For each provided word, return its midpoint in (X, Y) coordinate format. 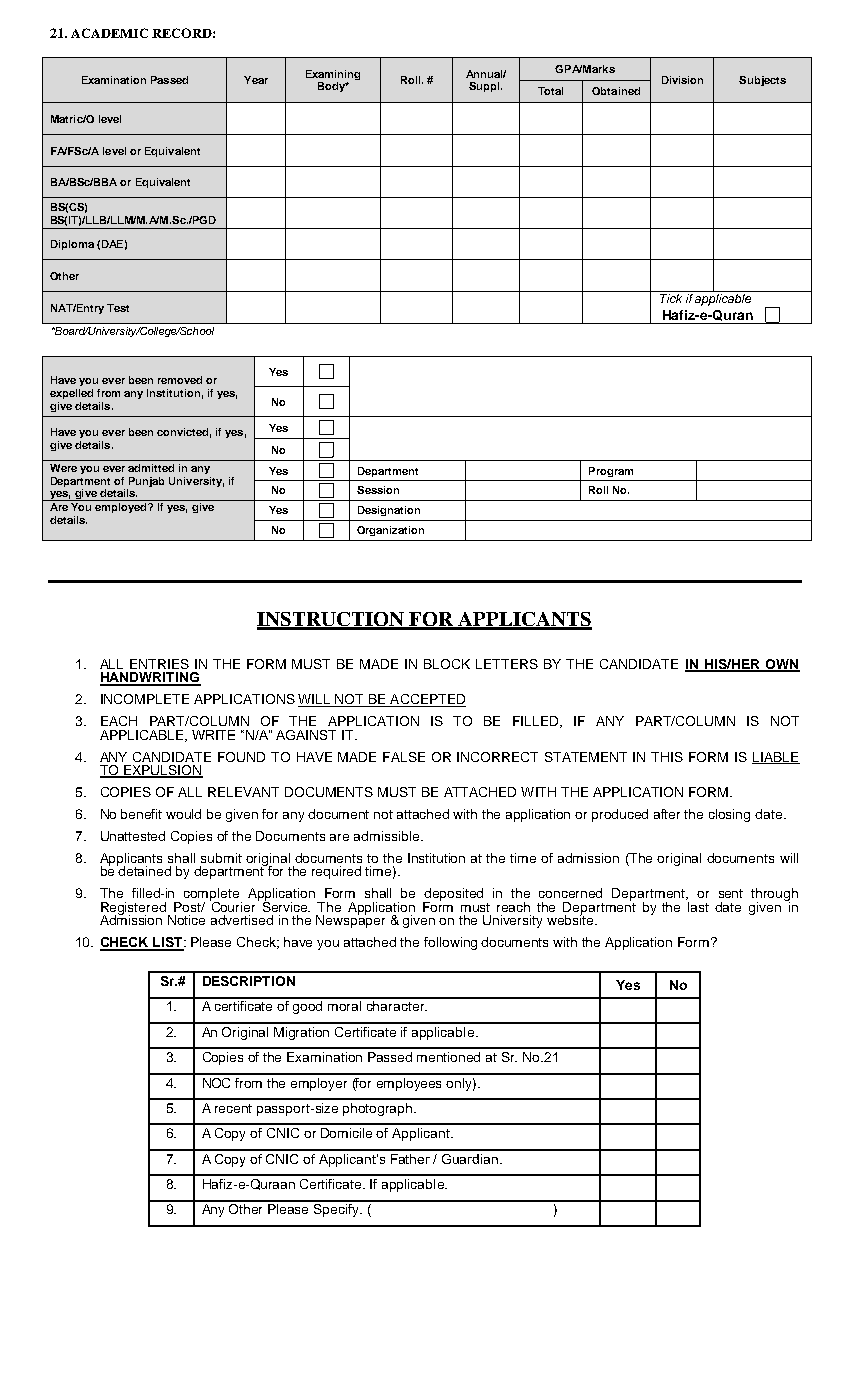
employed (122, 508)
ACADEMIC (109, 33)
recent (233, 1108)
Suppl (485, 87)
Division (682, 80)
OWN (781, 665)
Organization (390, 531)
